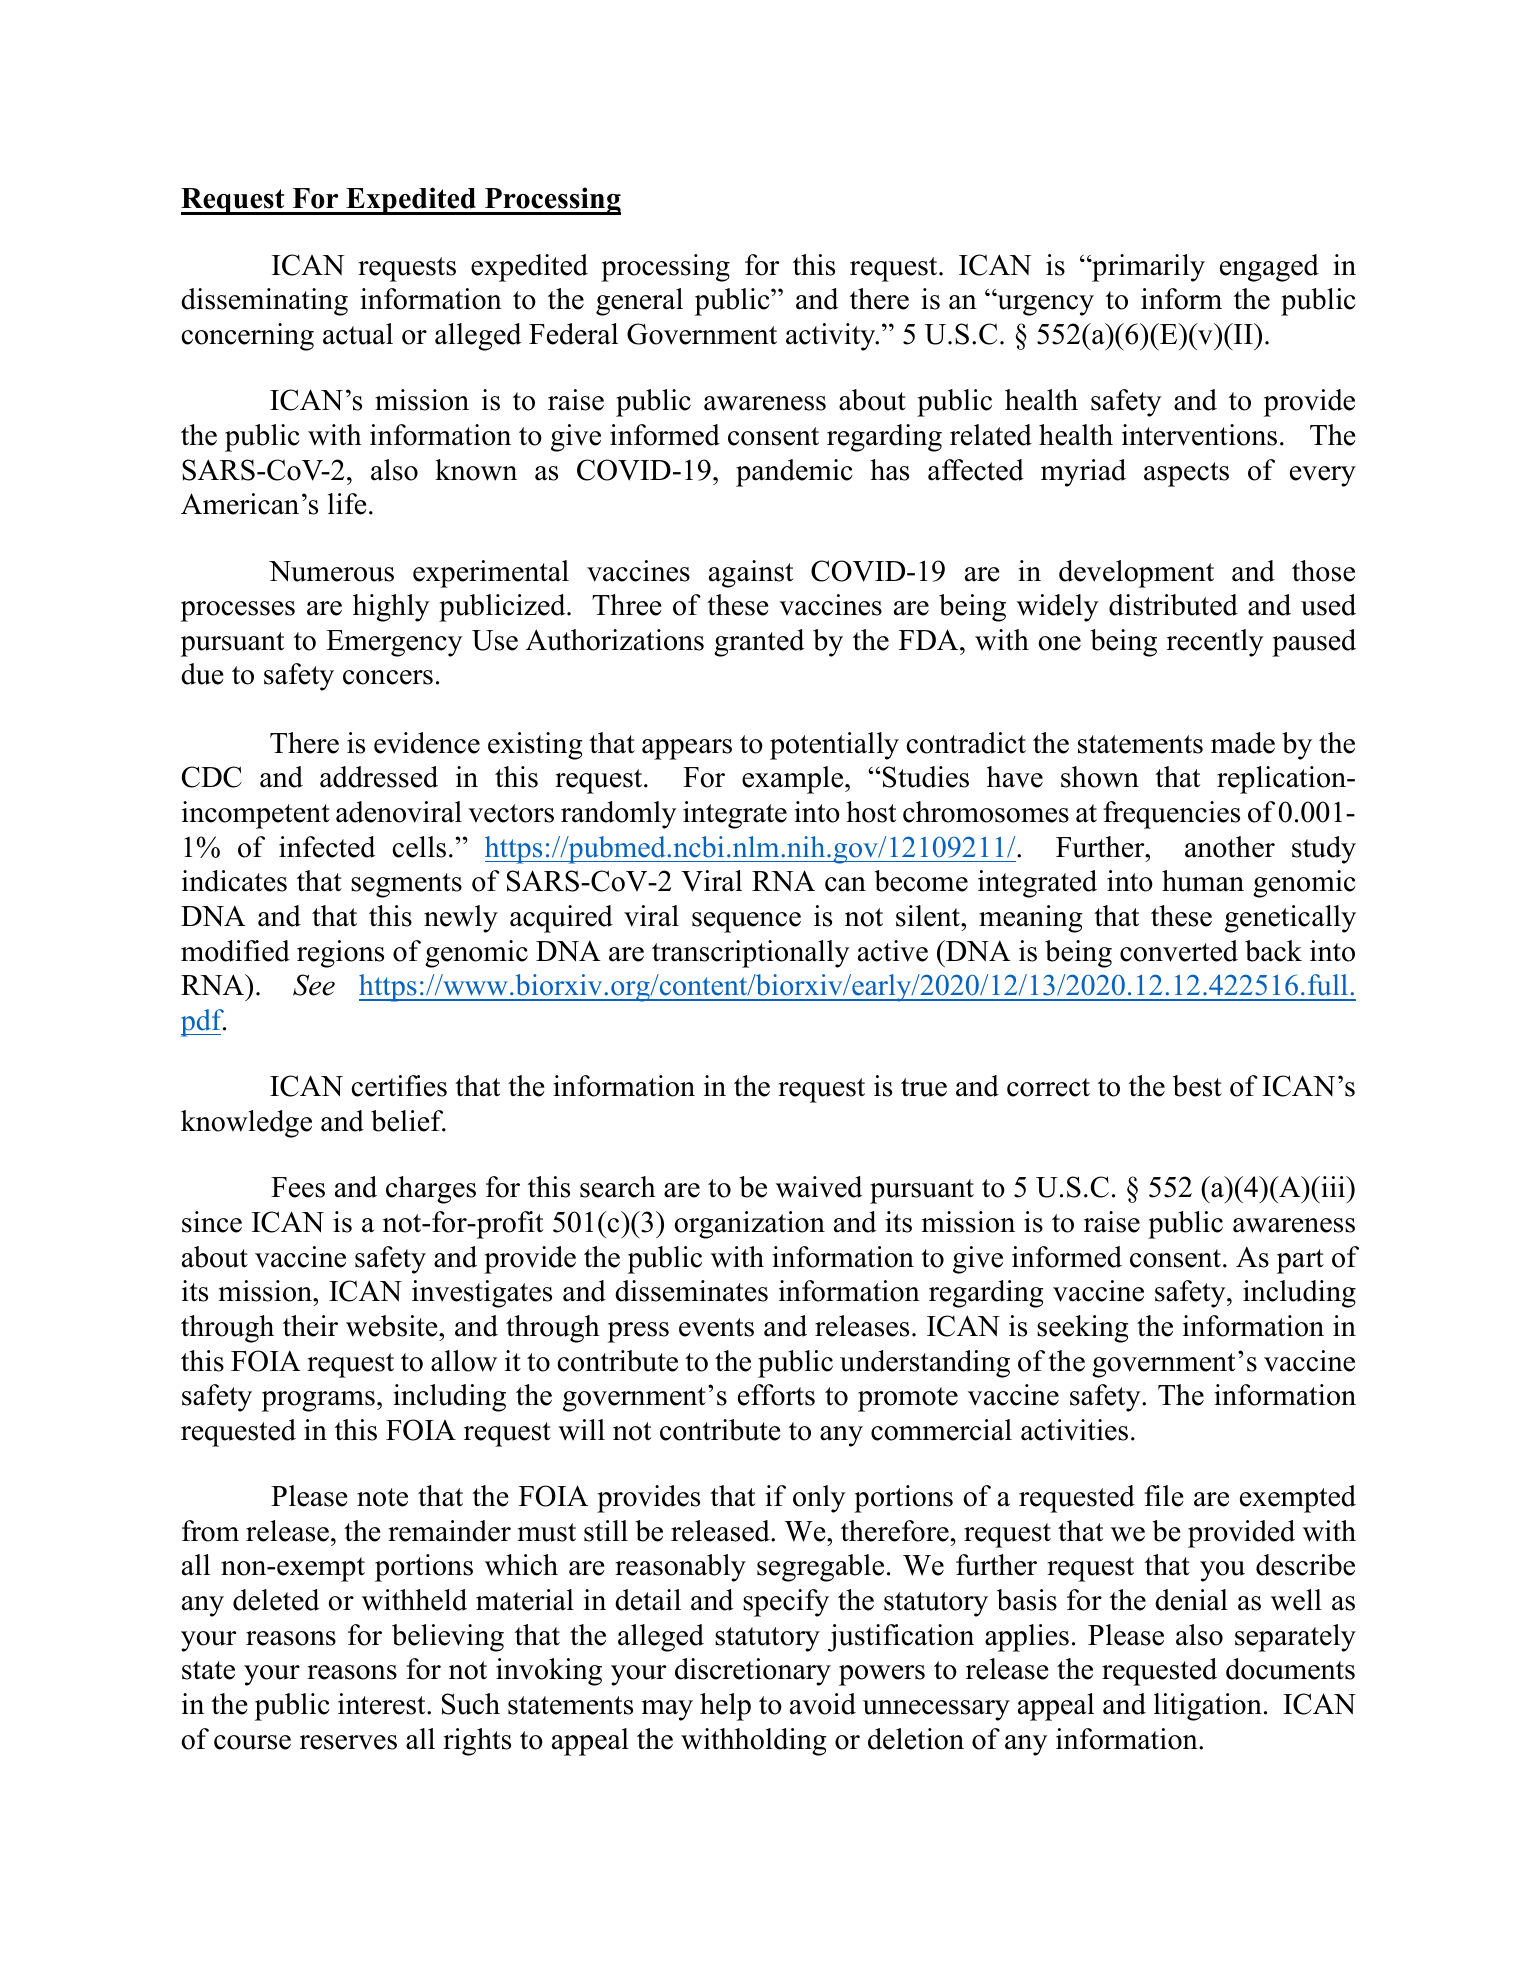  What do you see at coordinates (1171, 815) in the screenshot?
I see `frequencies` at bounding box center [1171, 815].
